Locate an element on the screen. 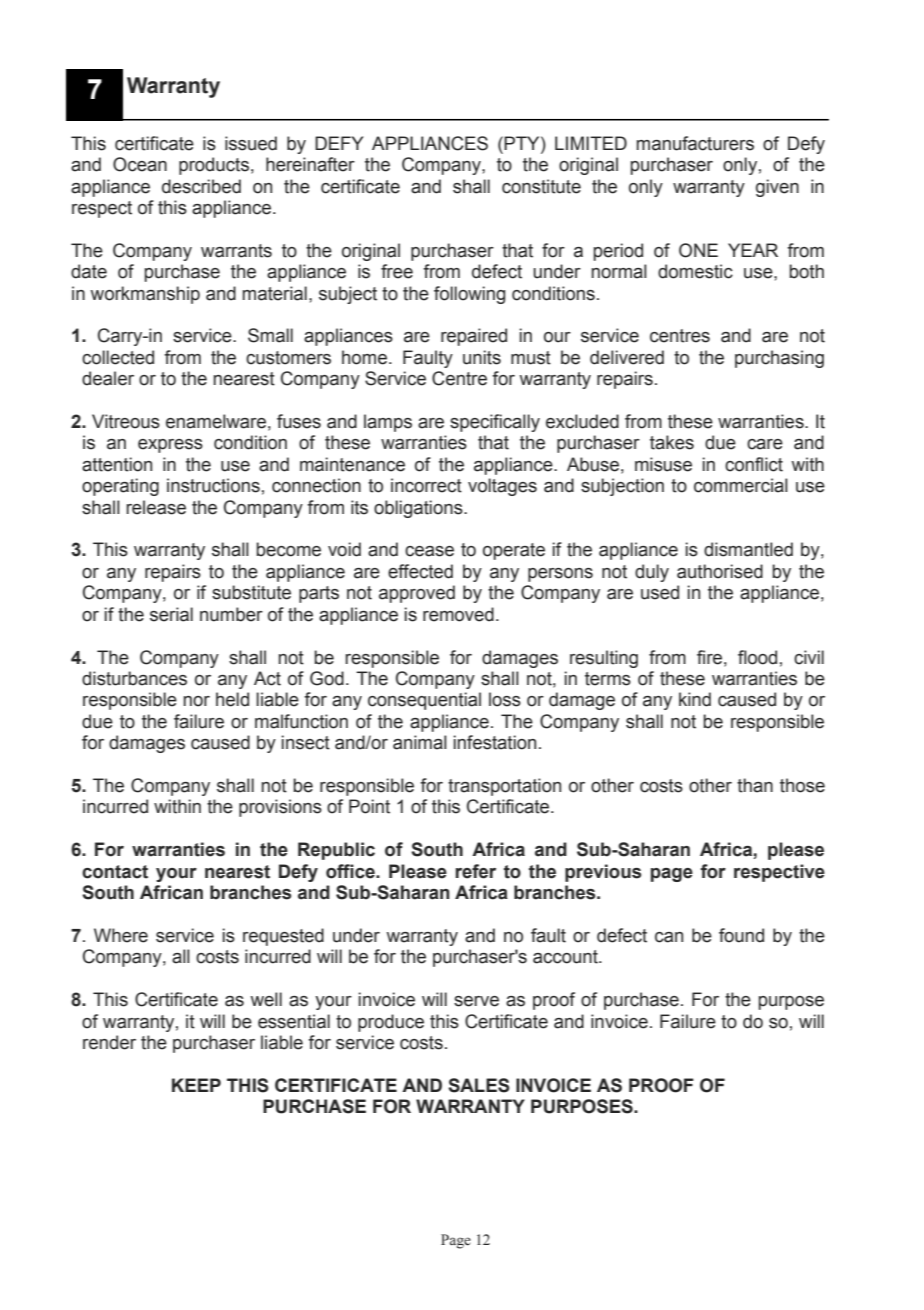 This screenshot has width=924, height=1310. described is located at coordinates (201, 186).
